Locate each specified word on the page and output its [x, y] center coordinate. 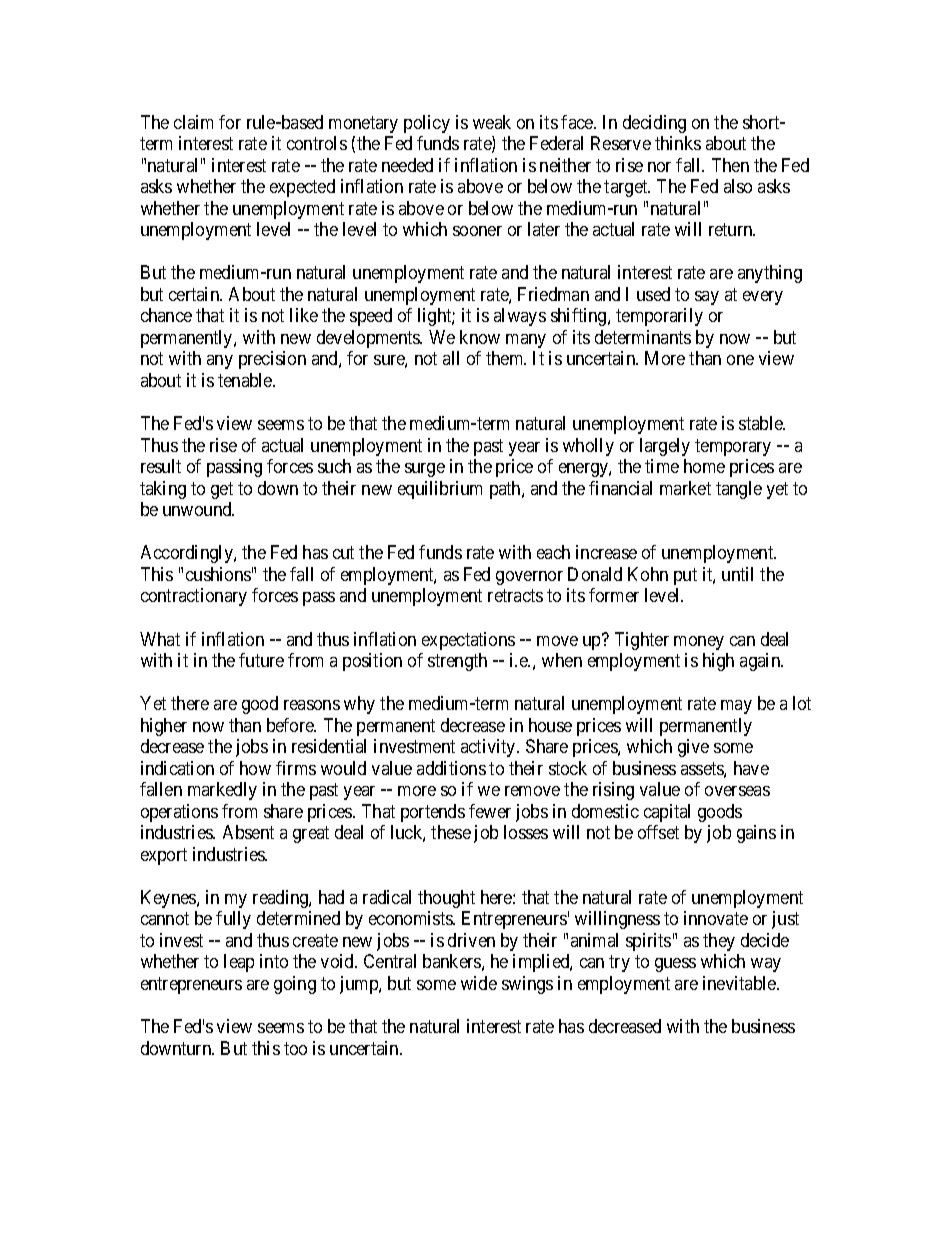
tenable [246, 380]
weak [492, 122]
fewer [490, 811]
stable [762, 423]
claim [193, 122]
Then [730, 165]
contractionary [194, 597]
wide [479, 983]
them [506, 358]
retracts [515, 596]
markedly [222, 791]
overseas [737, 791]
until [737, 574]
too [295, 1048]
